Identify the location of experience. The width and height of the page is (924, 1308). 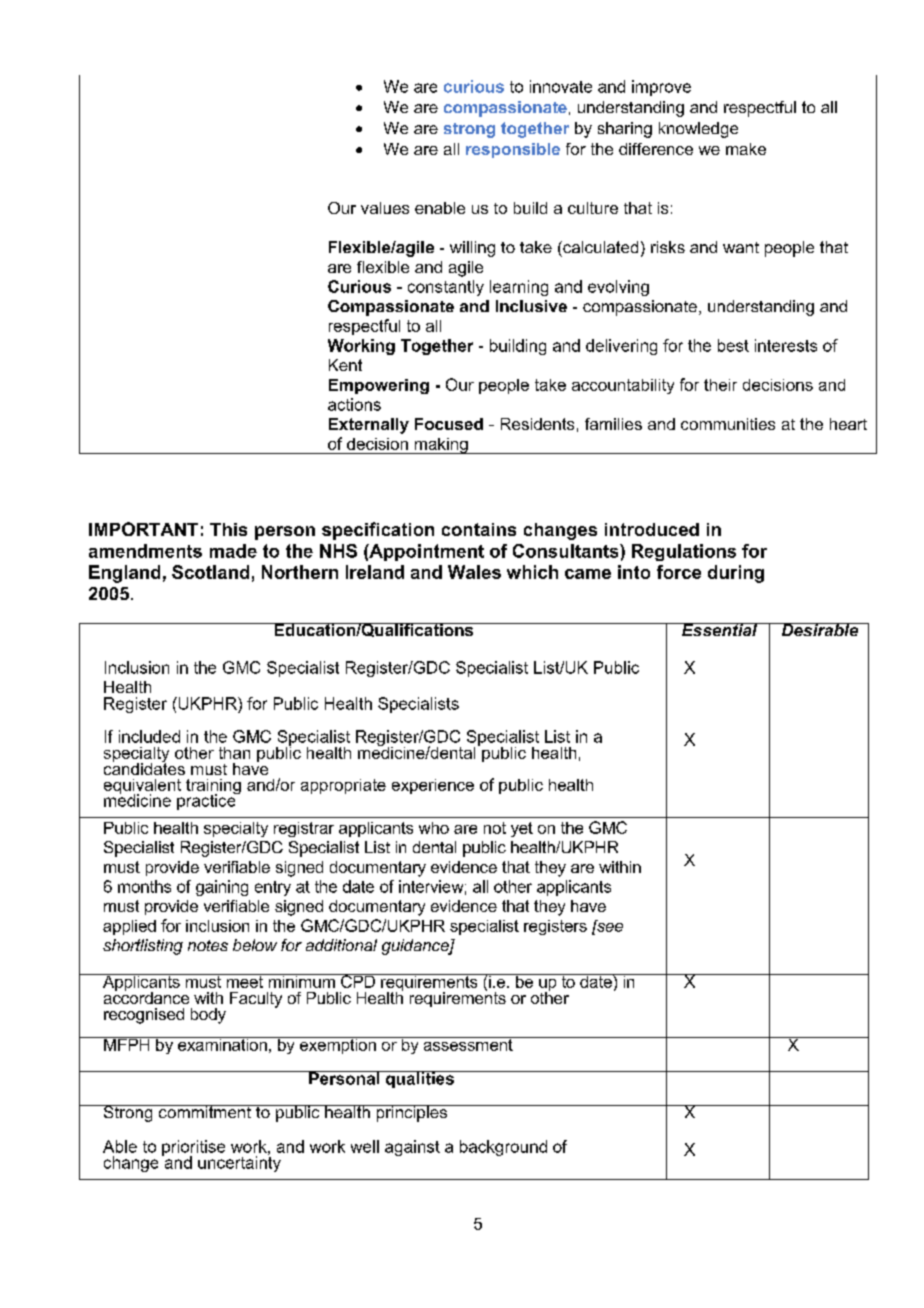
(433, 786).
